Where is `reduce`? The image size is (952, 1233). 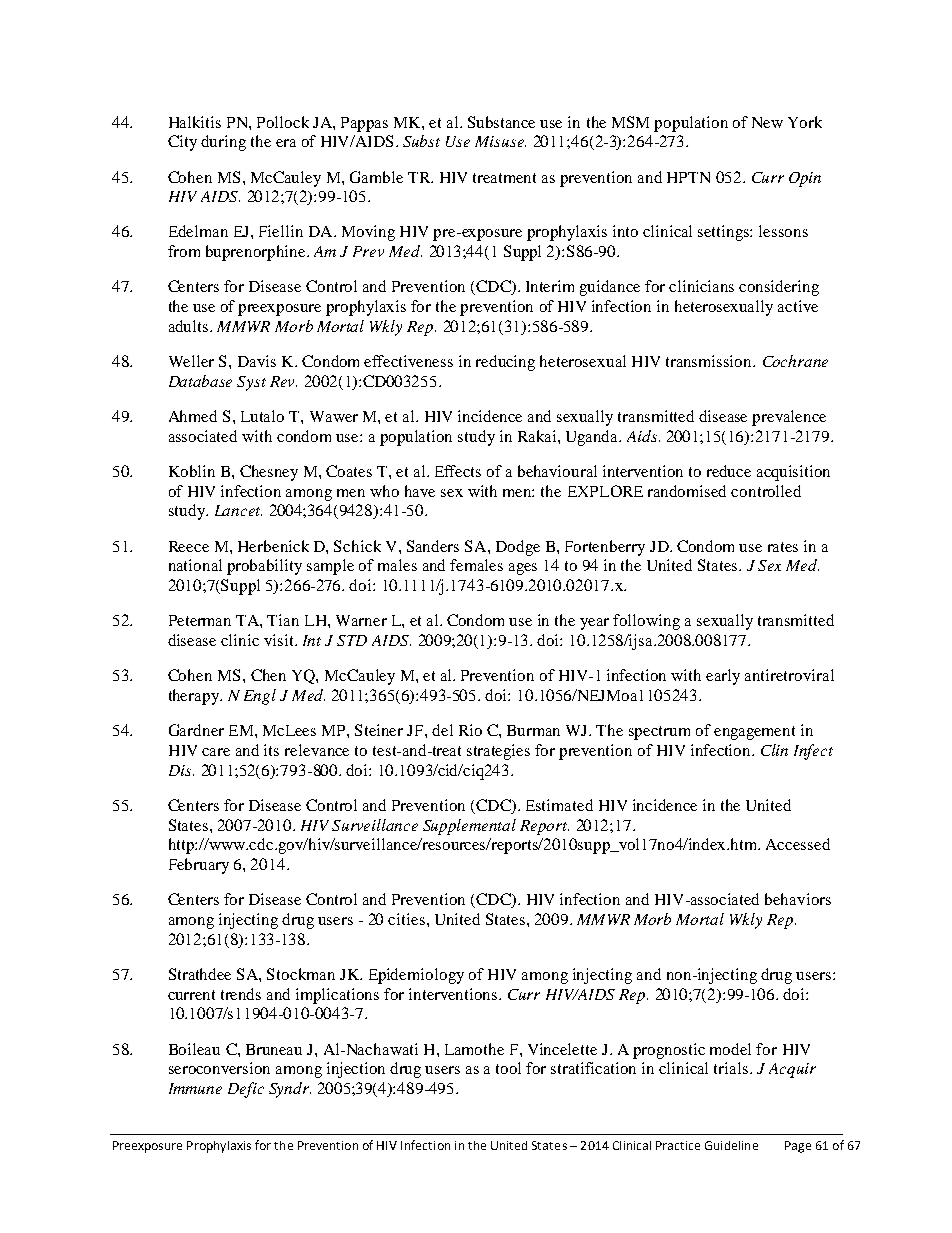
reduce is located at coordinates (729, 471).
